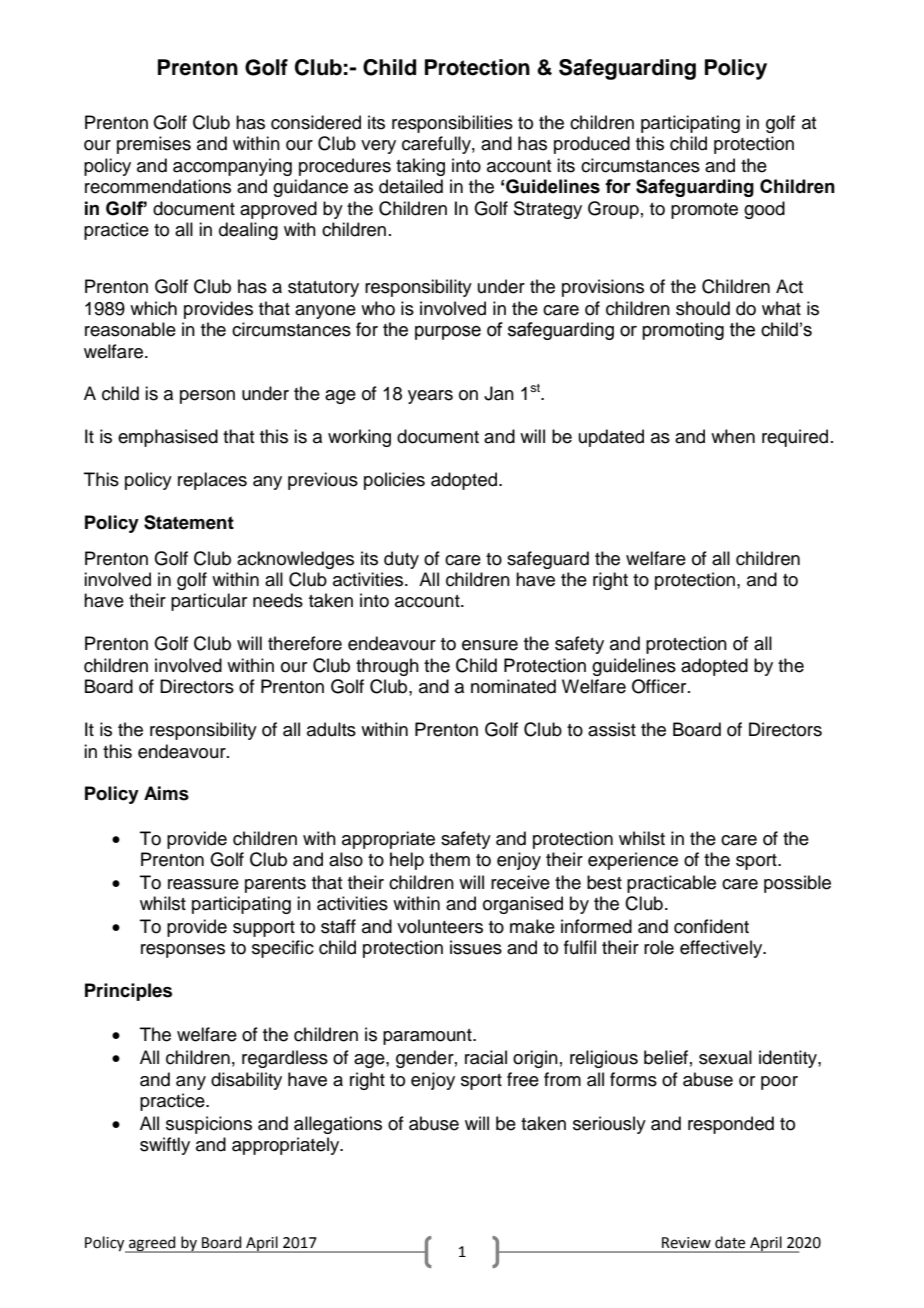 Image resolution: width=924 pixels, height=1308 pixels. What do you see at coordinates (704, 211) in the screenshot?
I see `promote` at bounding box center [704, 211].
